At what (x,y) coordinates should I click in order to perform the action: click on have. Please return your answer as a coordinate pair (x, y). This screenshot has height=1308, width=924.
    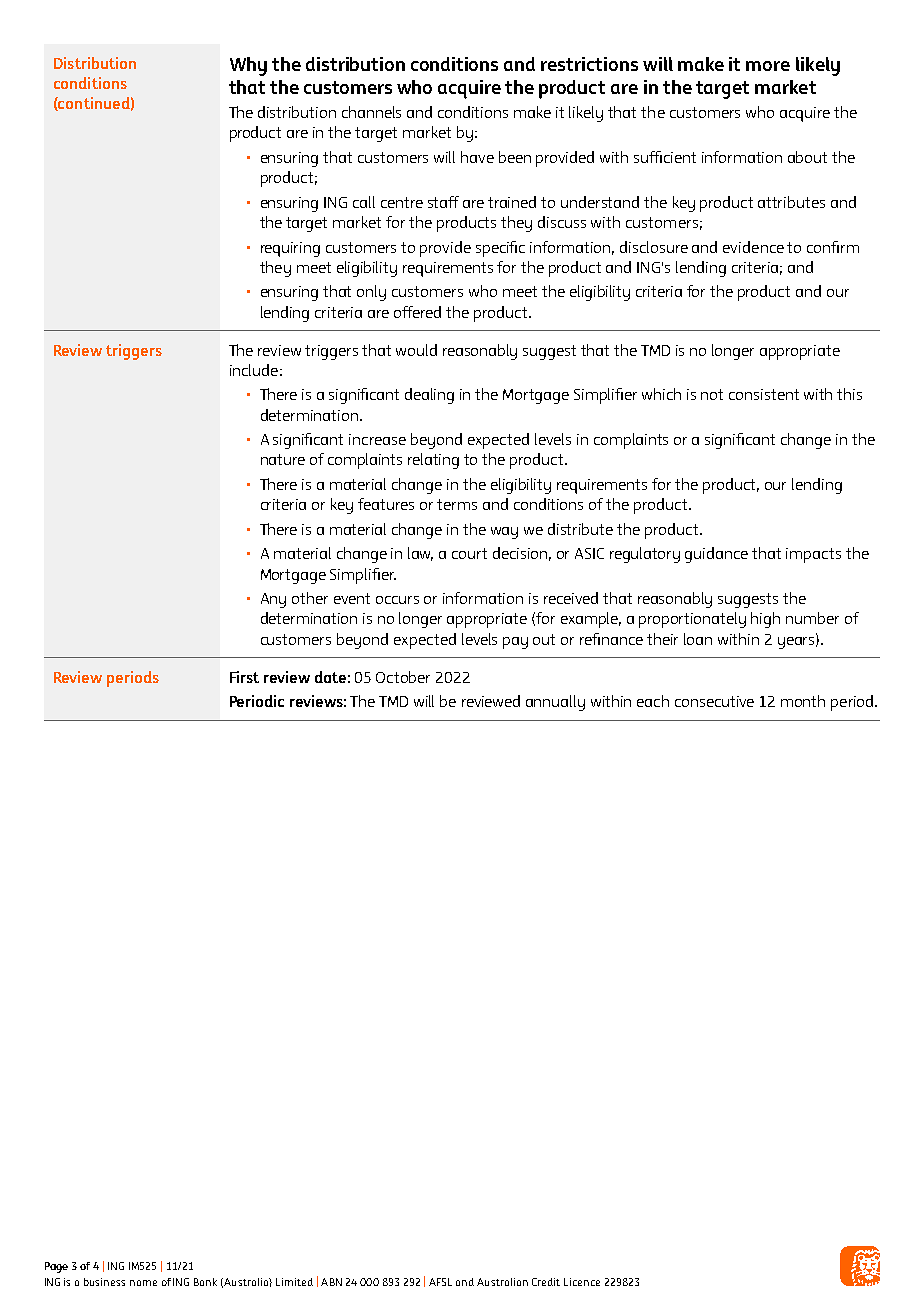
    Looking at the image, I should click on (477, 157).
